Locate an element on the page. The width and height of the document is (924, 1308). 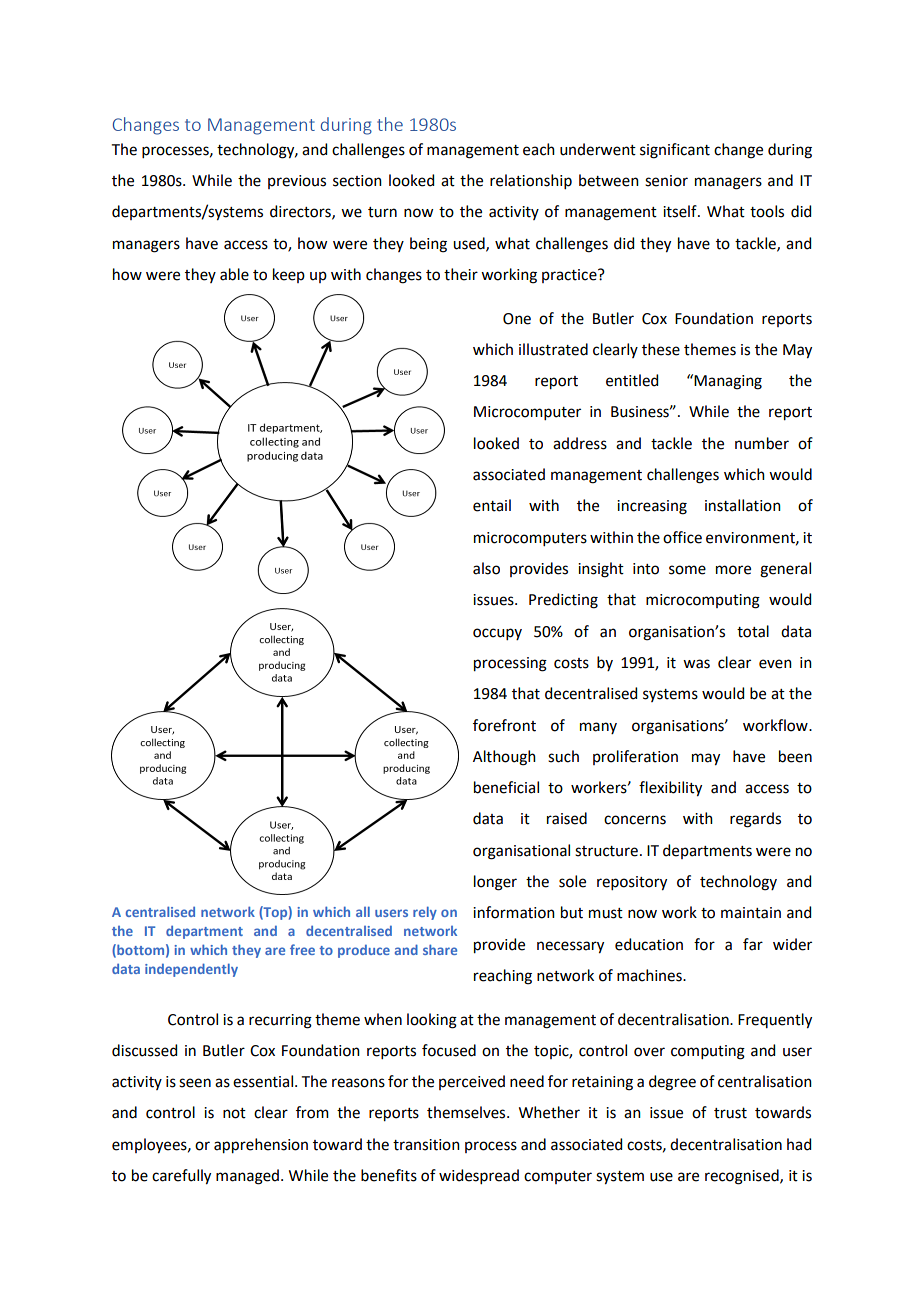
occupy is located at coordinates (497, 634).
